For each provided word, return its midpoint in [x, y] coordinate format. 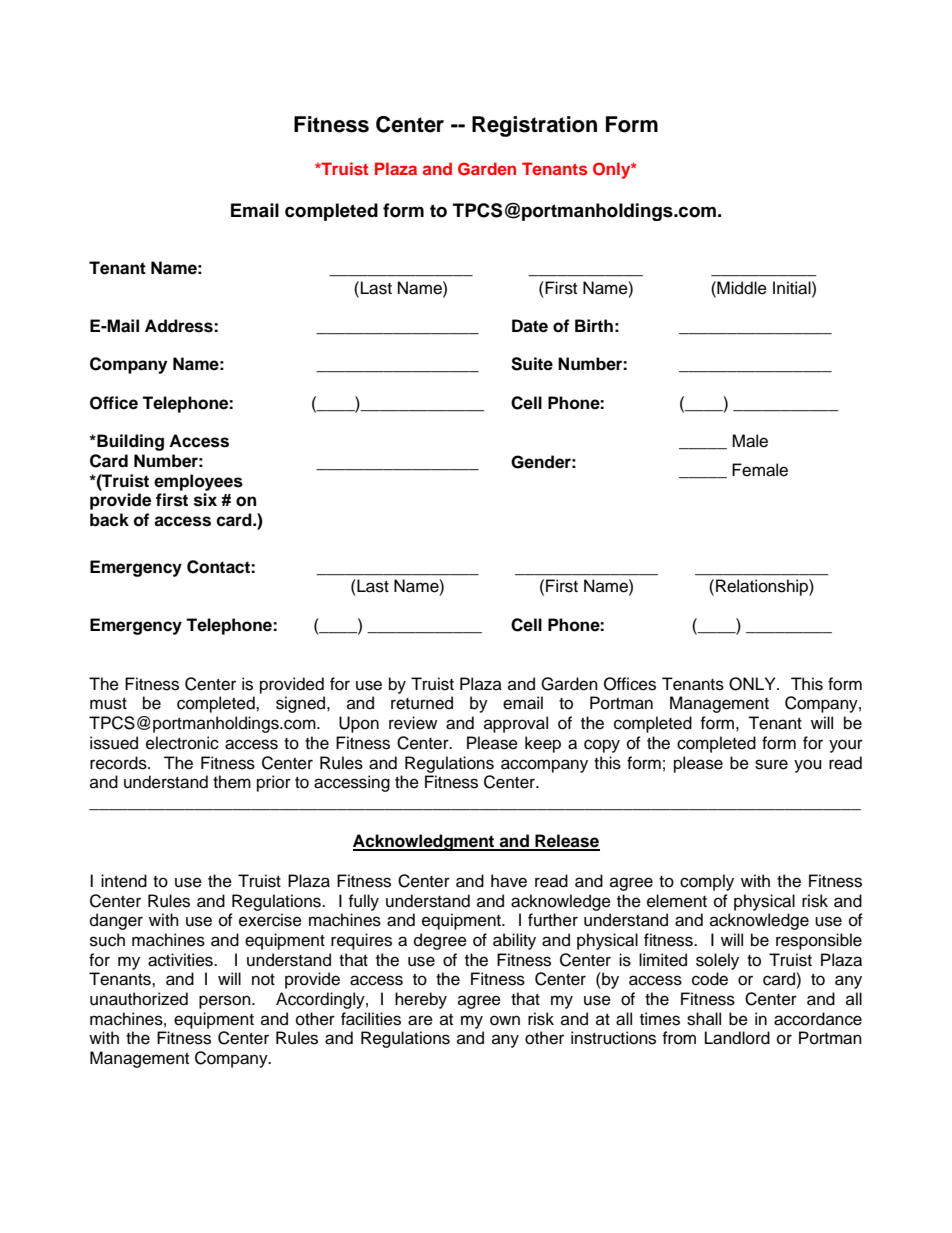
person [226, 1002]
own [505, 1020]
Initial [793, 288]
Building [129, 442]
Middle [741, 288]
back [109, 520]
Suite [532, 364]
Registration [534, 126]
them [232, 782]
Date [530, 326]
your [846, 746]
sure [771, 764]
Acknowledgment [425, 842]
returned [422, 703]
